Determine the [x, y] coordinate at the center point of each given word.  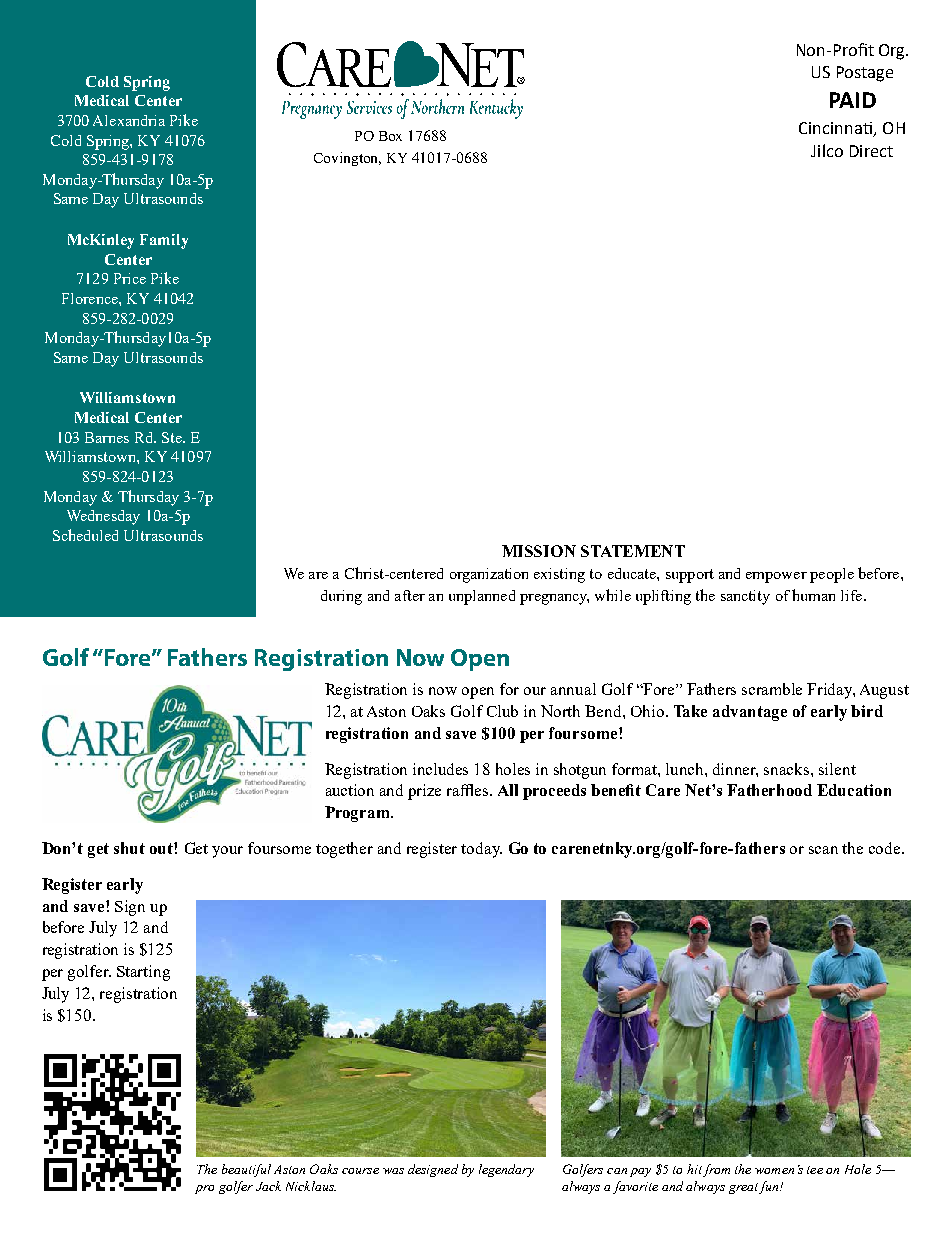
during [341, 597]
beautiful [246, 1170]
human [813, 595]
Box [390, 136]
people [832, 575]
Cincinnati [837, 129]
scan [823, 850]
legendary [506, 1170]
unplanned [482, 597]
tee [815, 1170]
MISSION [539, 551]
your [227, 852]
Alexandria [129, 120]
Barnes [107, 437]
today [481, 850]
